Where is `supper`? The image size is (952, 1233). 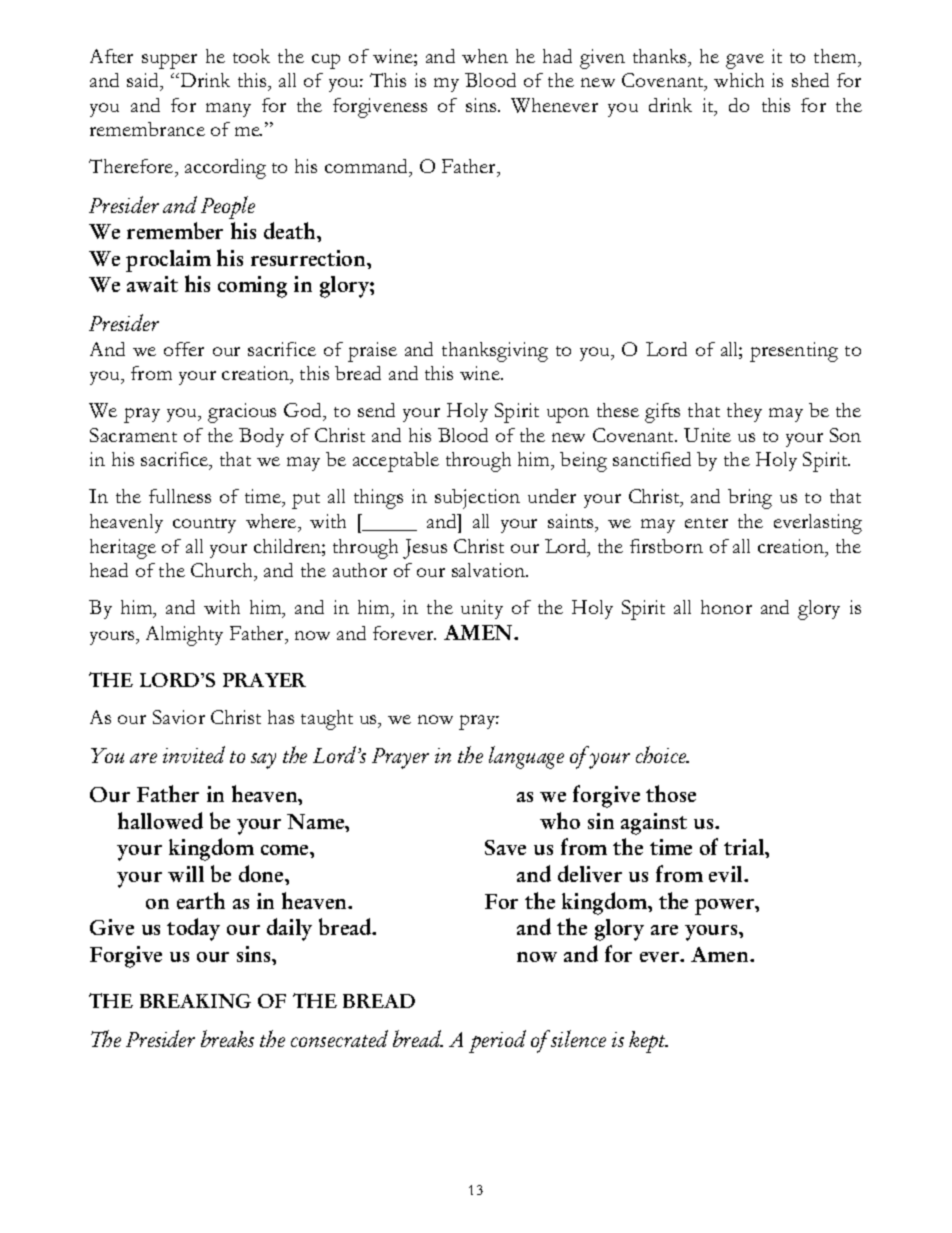
supper is located at coordinates (169, 61).
